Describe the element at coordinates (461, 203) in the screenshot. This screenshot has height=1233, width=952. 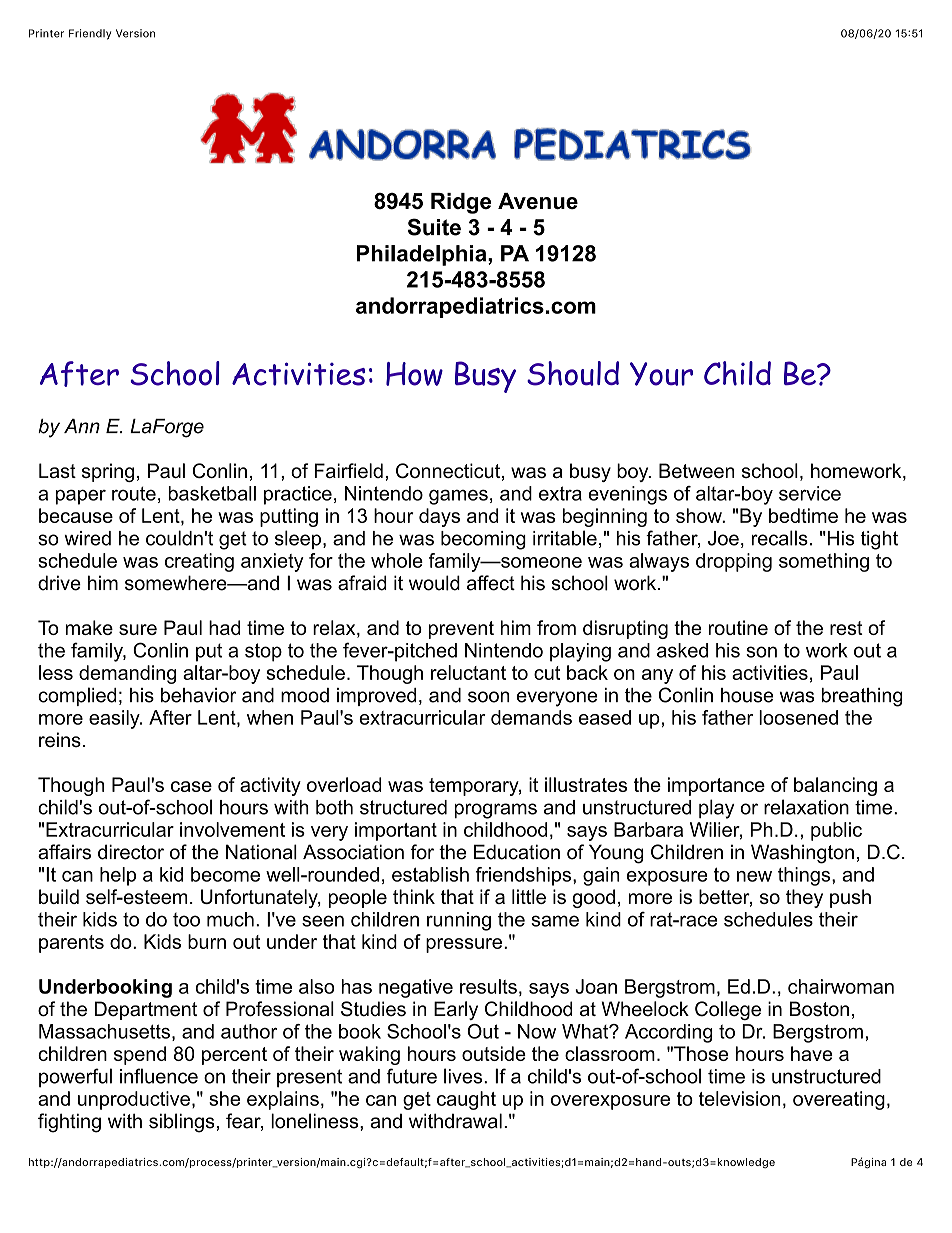
I see `Ridge` at that location.
